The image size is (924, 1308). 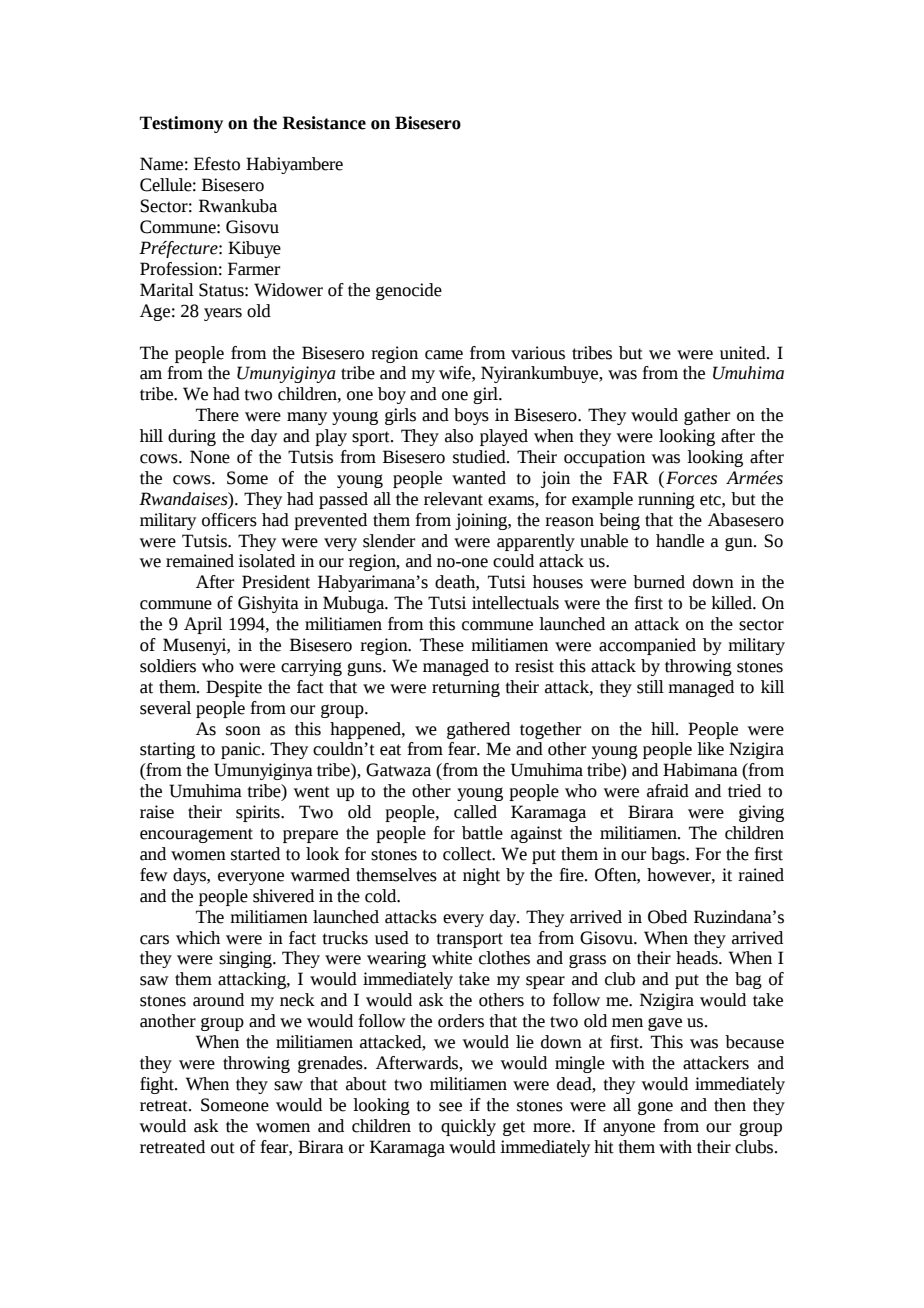 What do you see at coordinates (744, 353) in the image?
I see `united` at bounding box center [744, 353].
